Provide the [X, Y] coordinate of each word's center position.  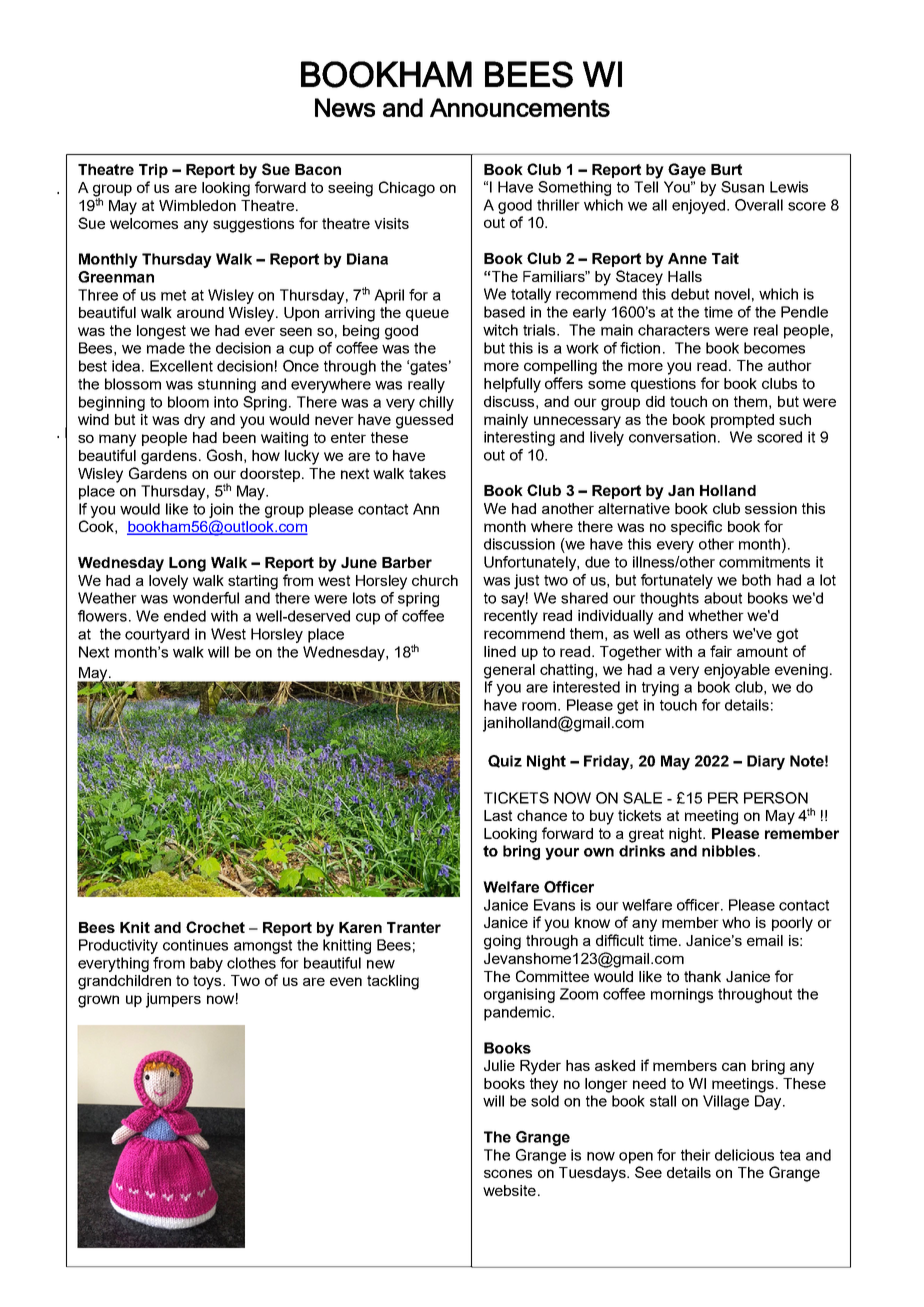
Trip [153, 171]
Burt [726, 169]
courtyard [157, 635]
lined [500, 651]
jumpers [173, 1000]
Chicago [407, 189]
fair [721, 651]
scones [508, 1173]
